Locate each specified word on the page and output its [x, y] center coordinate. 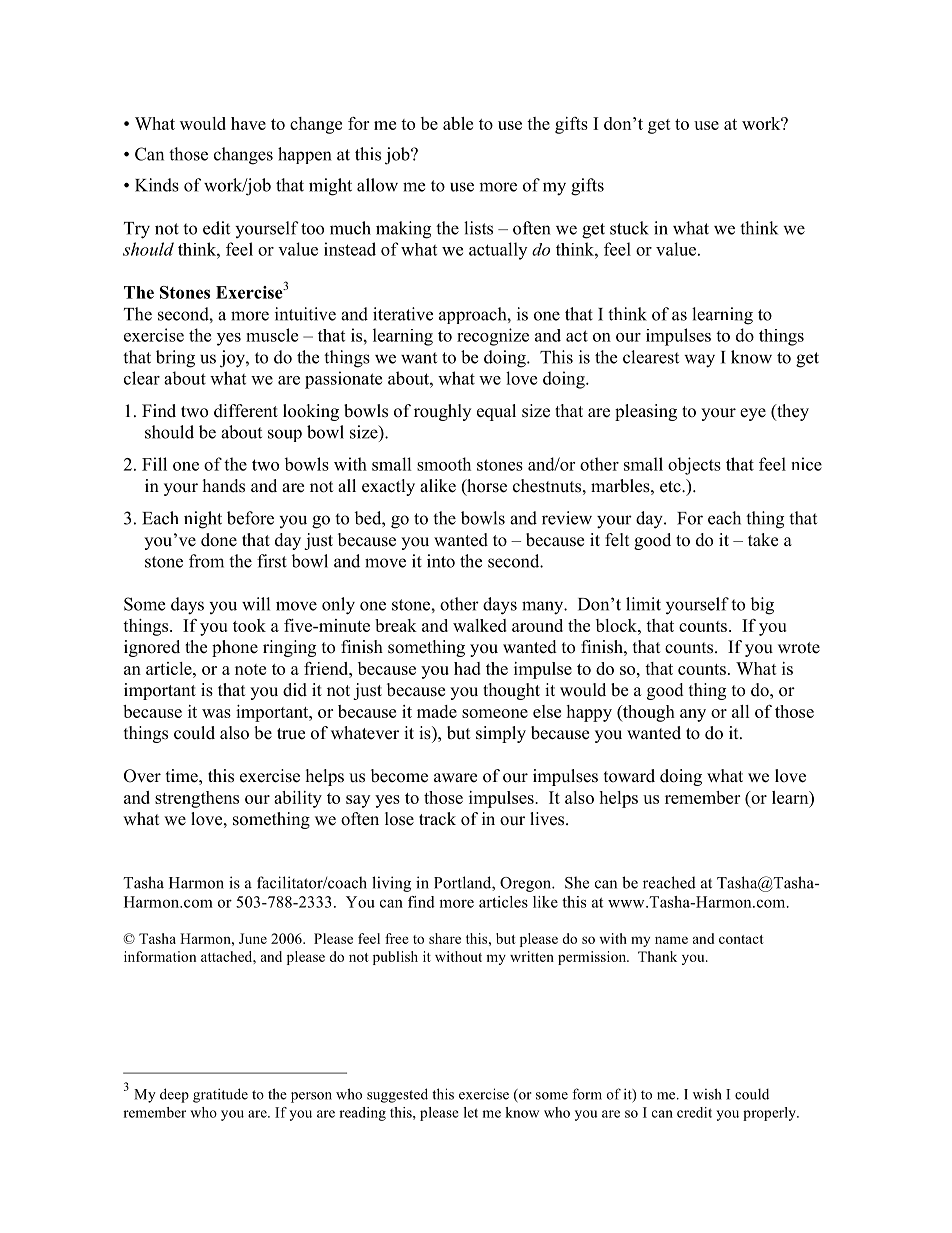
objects [694, 466]
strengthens [197, 799]
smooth [444, 464]
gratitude [220, 1095]
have [248, 123]
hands [224, 486]
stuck [629, 228]
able [458, 123]
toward [629, 776]
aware [455, 778]
